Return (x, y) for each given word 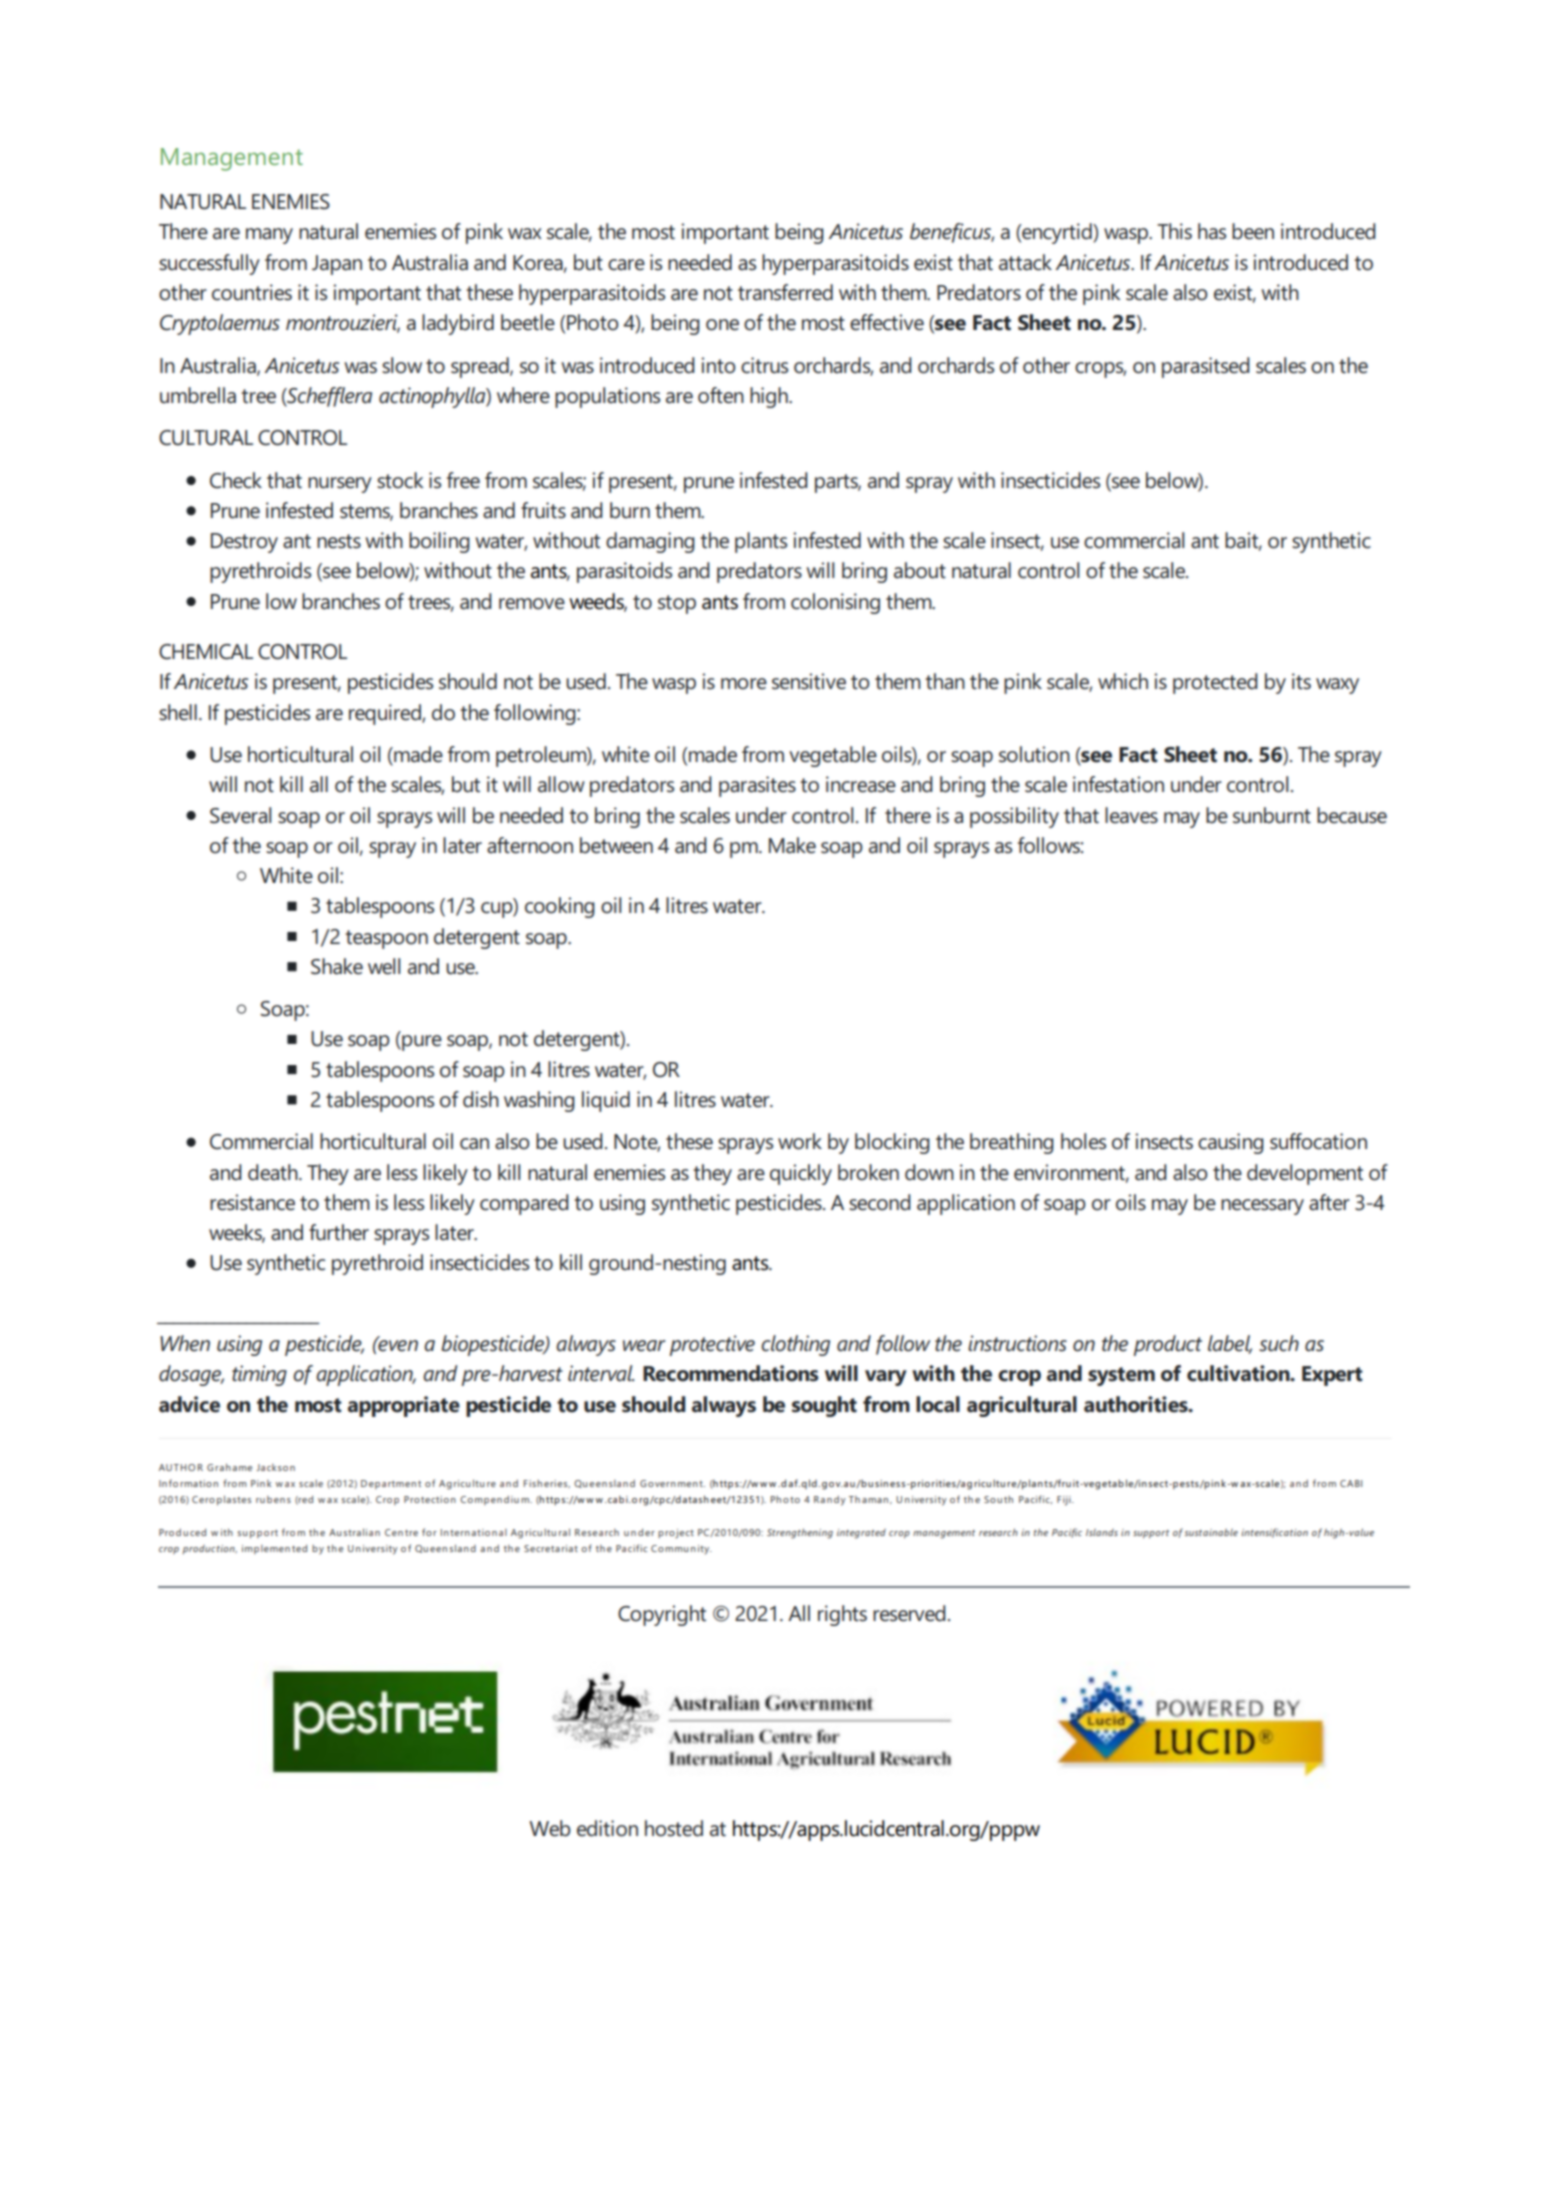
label (1230, 1344)
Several (240, 815)
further (339, 1232)
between (616, 845)
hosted (674, 1828)
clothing (795, 1345)
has (1212, 231)
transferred (785, 292)
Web (550, 1828)
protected (1215, 683)
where (523, 395)
